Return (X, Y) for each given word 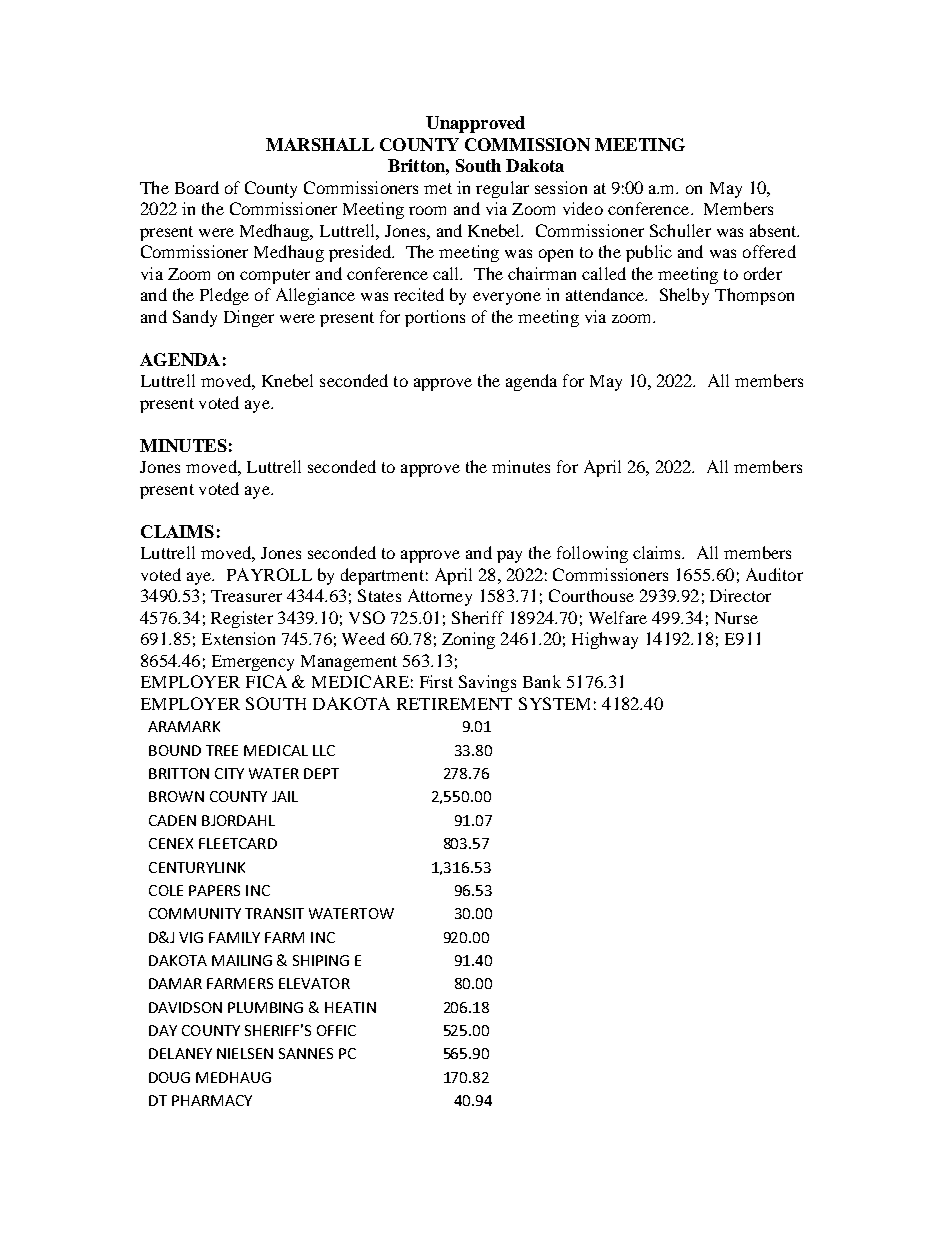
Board (197, 187)
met (438, 188)
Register (242, 619)
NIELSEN (245, 1053)
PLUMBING (265, 1007)
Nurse (736, 618)
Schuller (680, 230)
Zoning (468, 640)
